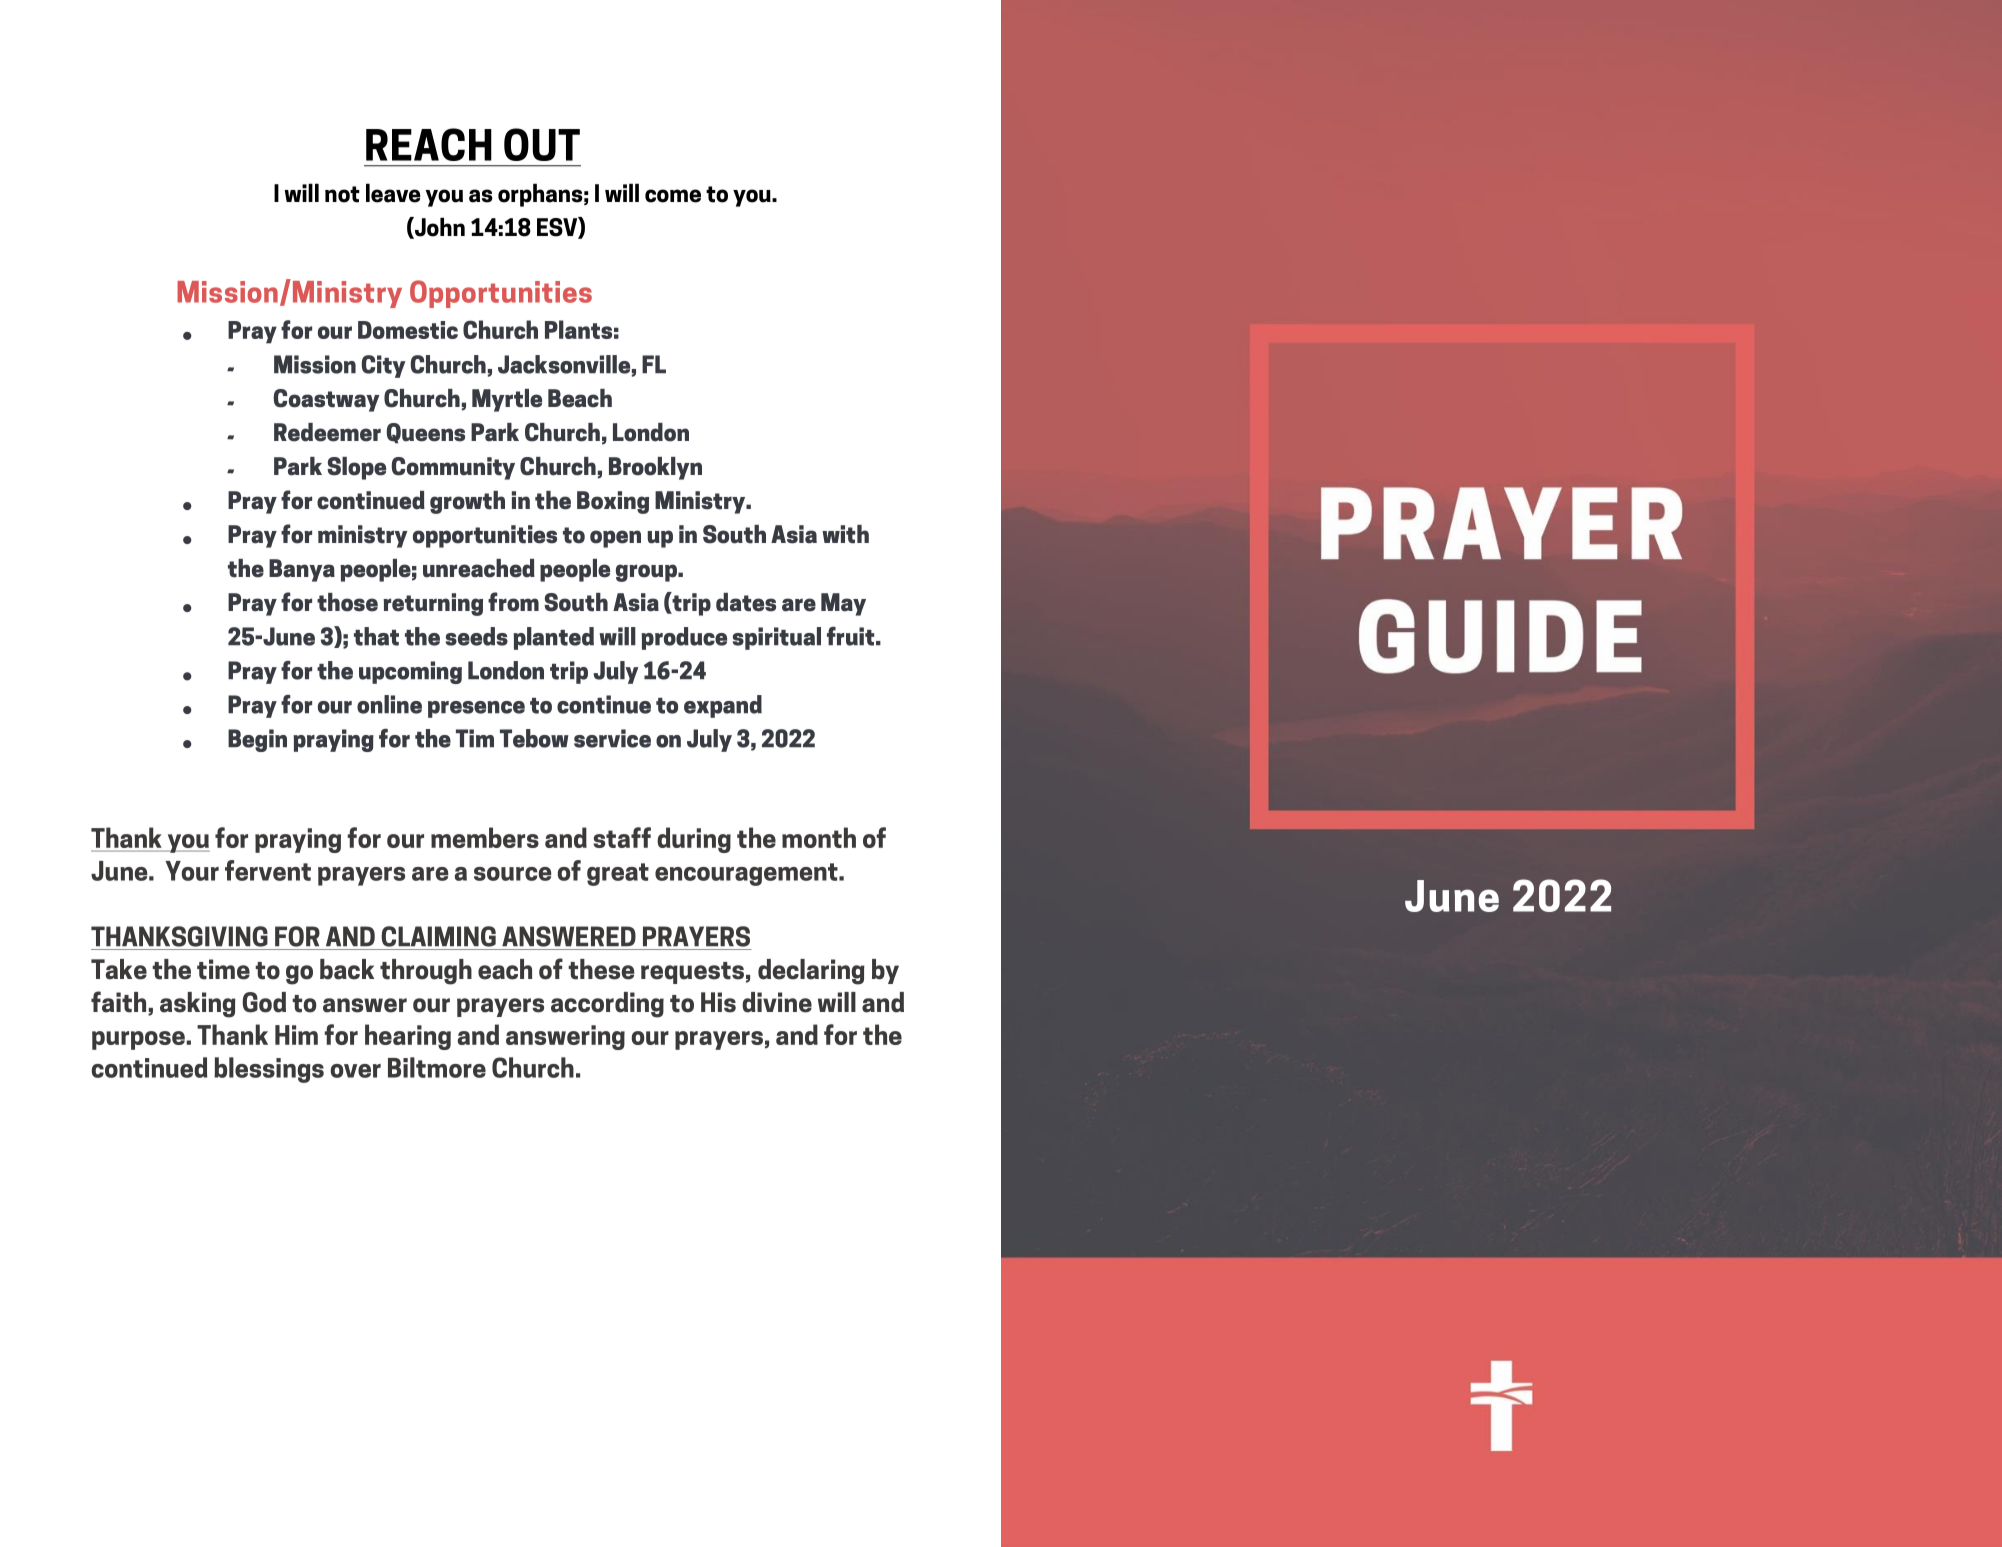 The width and height of the screenshot is (2002, 1547). Describe the element at coordinates (268, 870) in the screenshot. I see `fervent` at that location.
